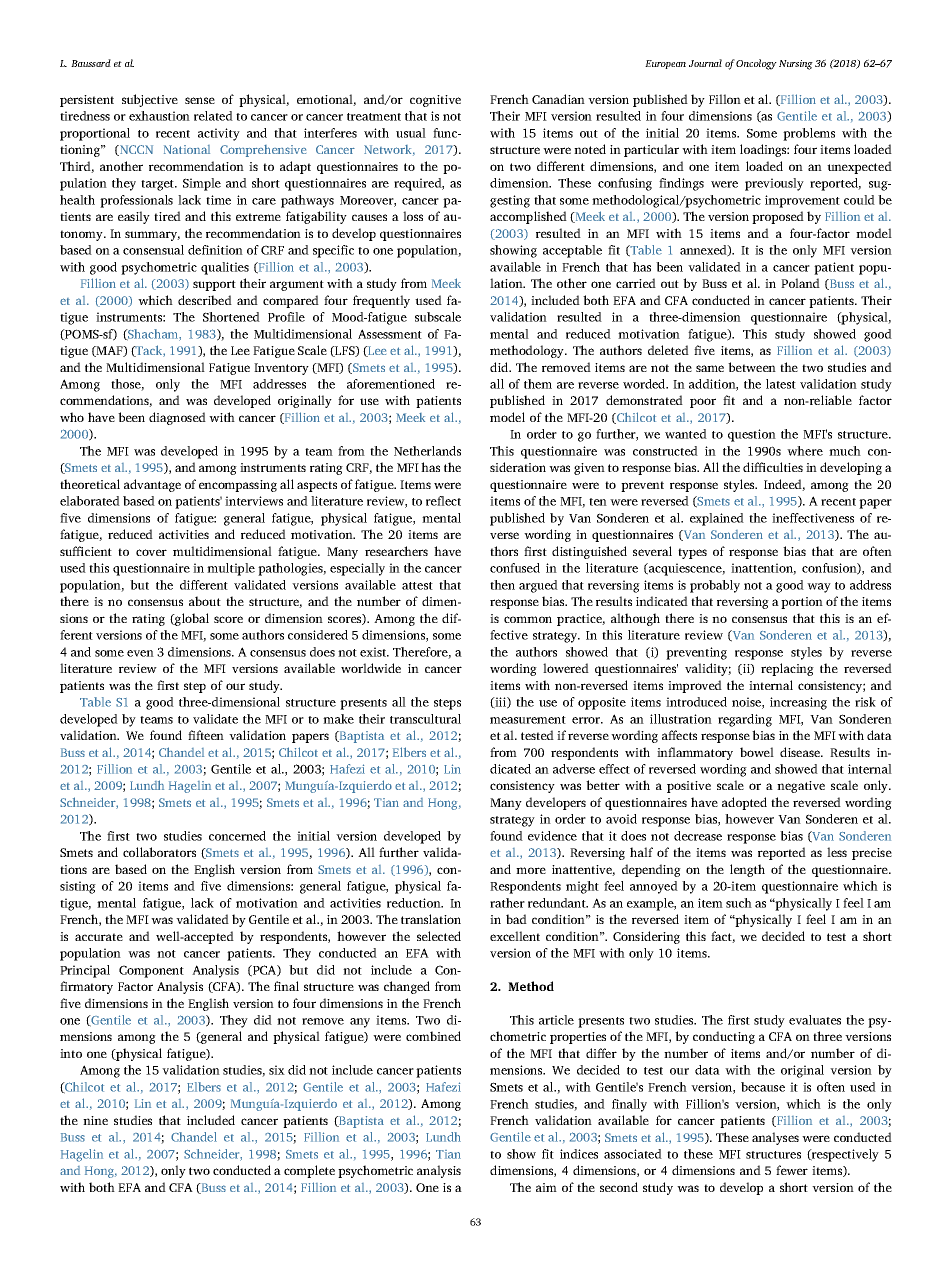 This screenshot has width=952, height=1270. Describe the element at coordinates (805, 451) in the screenshot. I see `where` at that location.
